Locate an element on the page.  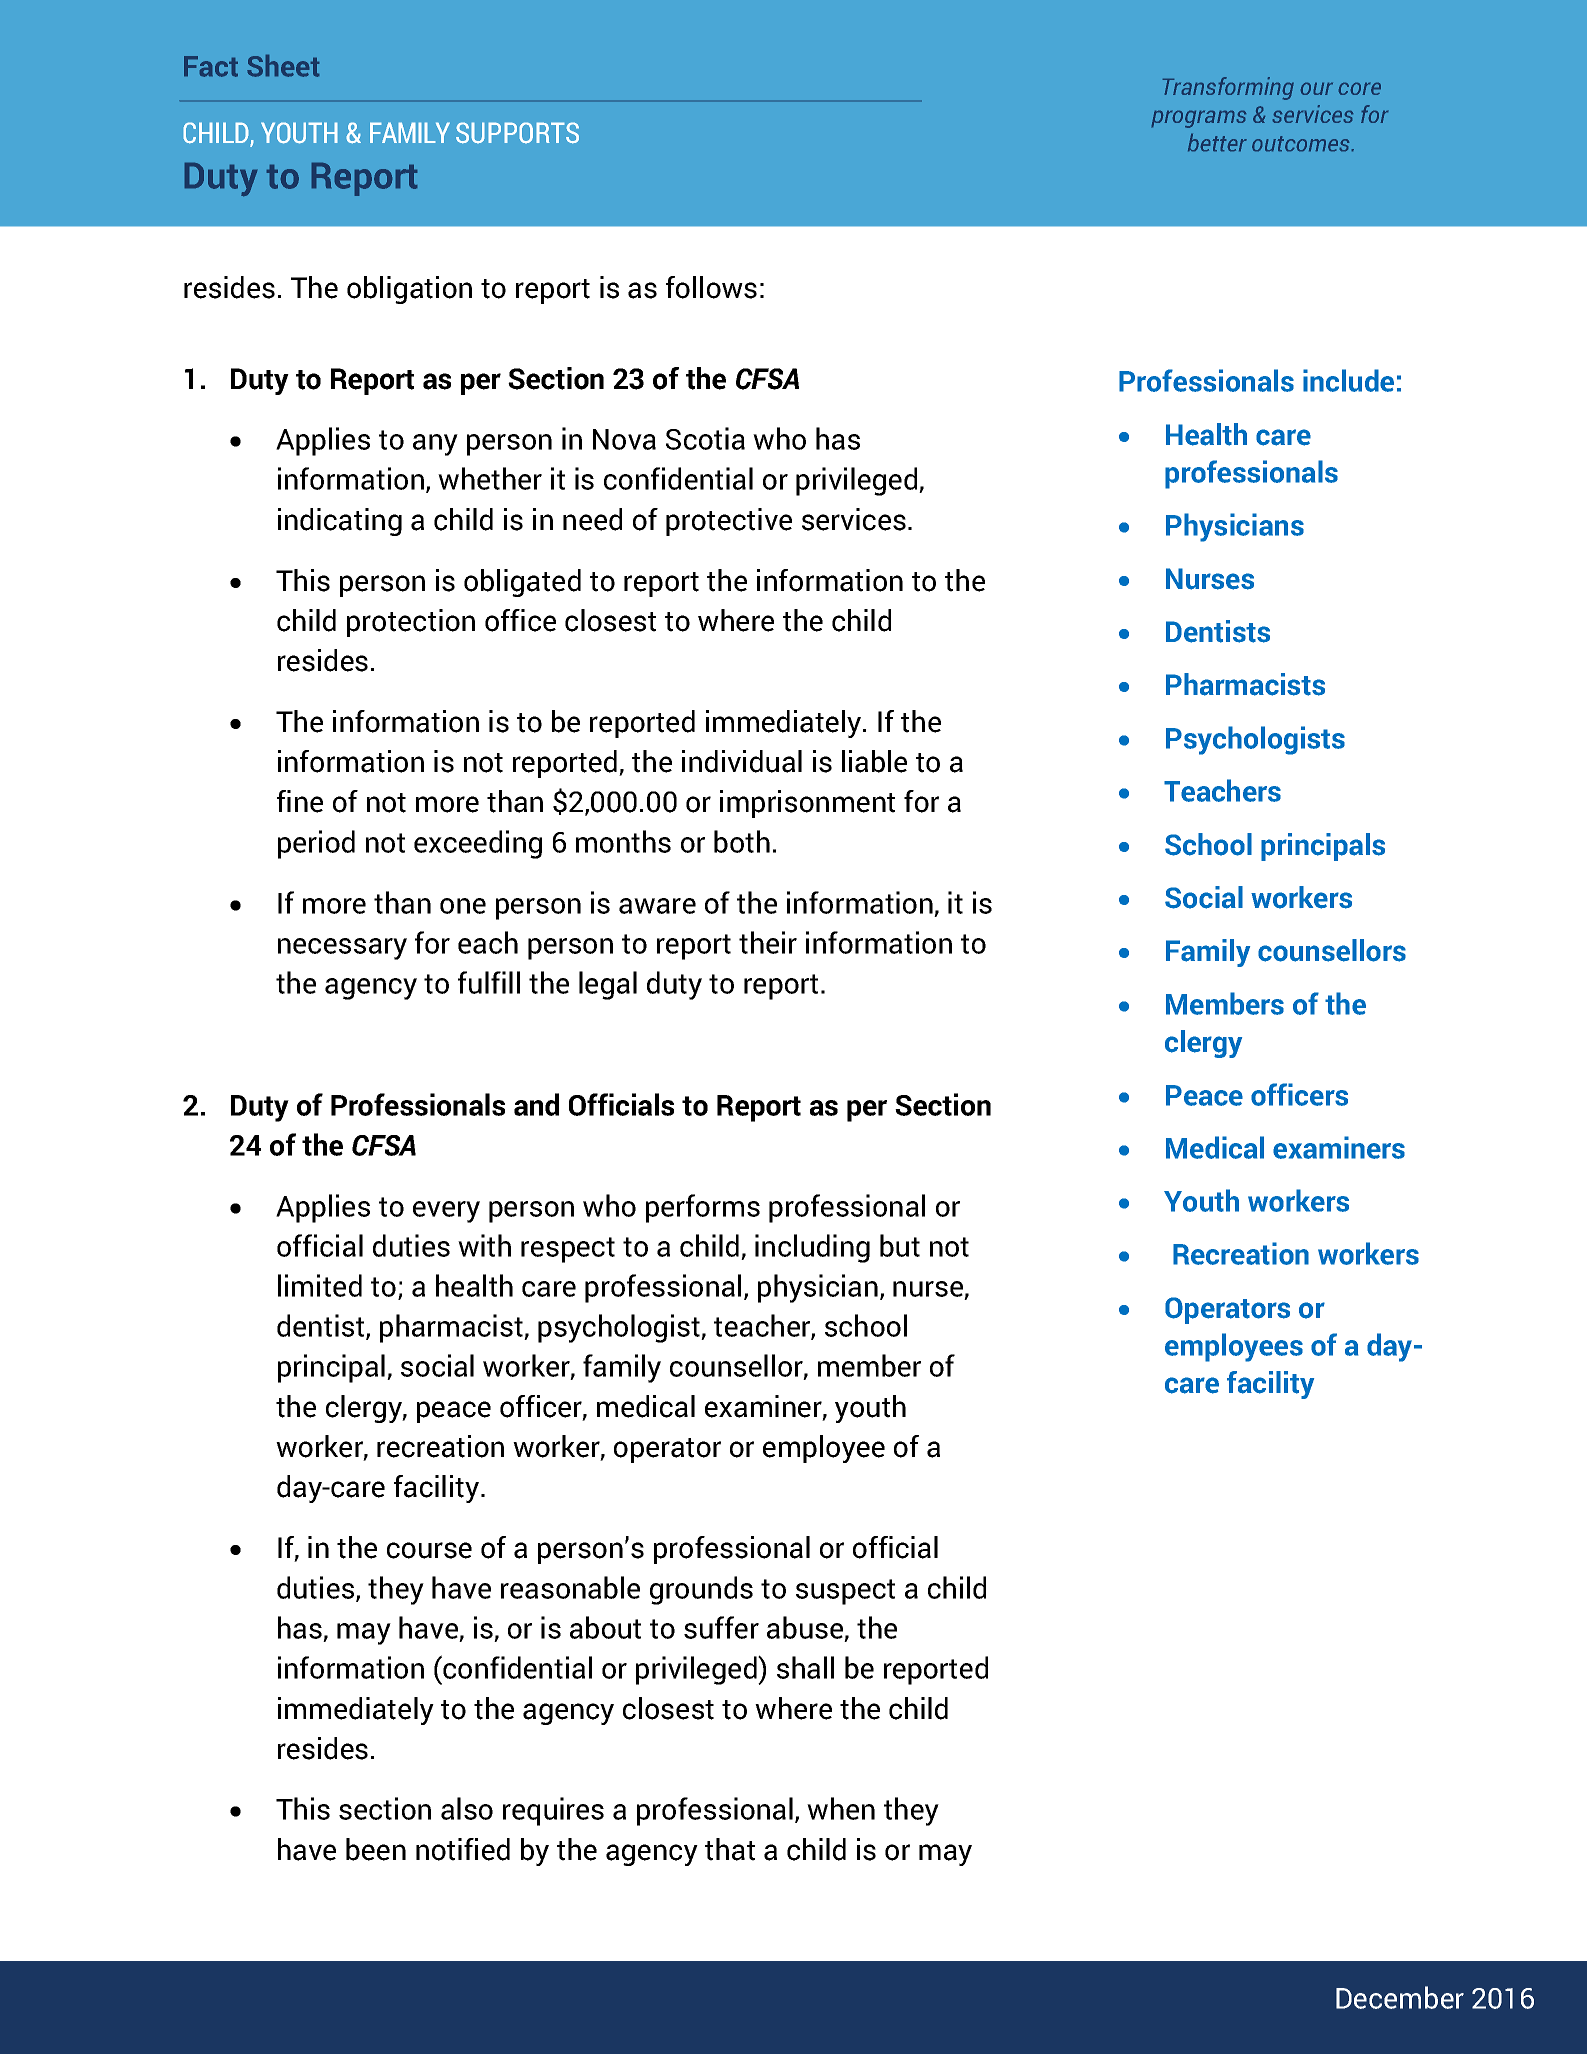
individual is located at coordinates (742, 761).
